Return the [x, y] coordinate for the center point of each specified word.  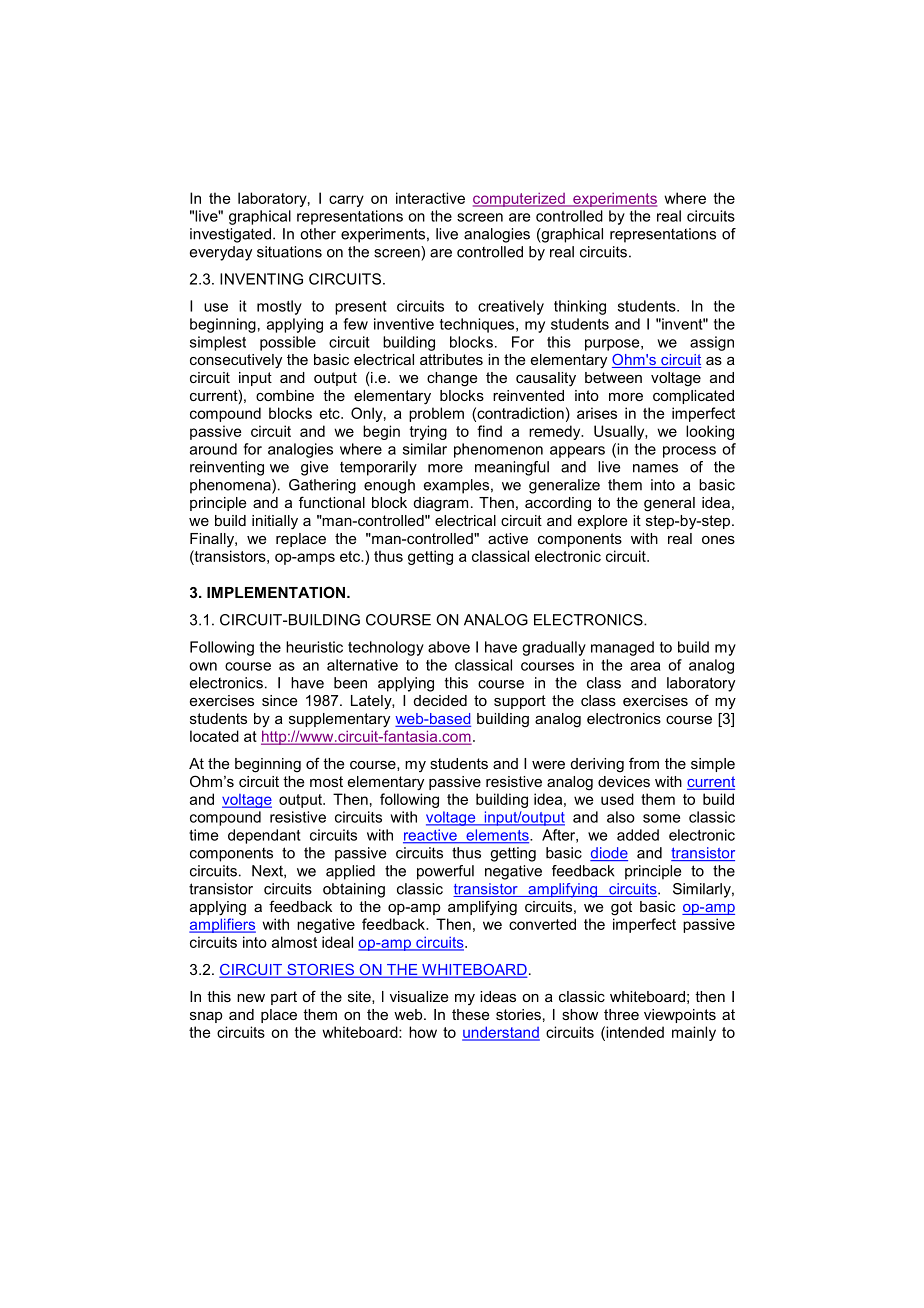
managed [622, 648]
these [470, 1014]
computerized [520, 199]
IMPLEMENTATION [276, 592]
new [251, 998]
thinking [580, 307]
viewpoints [680, 1016]
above [449, 647]
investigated [230, 235]
